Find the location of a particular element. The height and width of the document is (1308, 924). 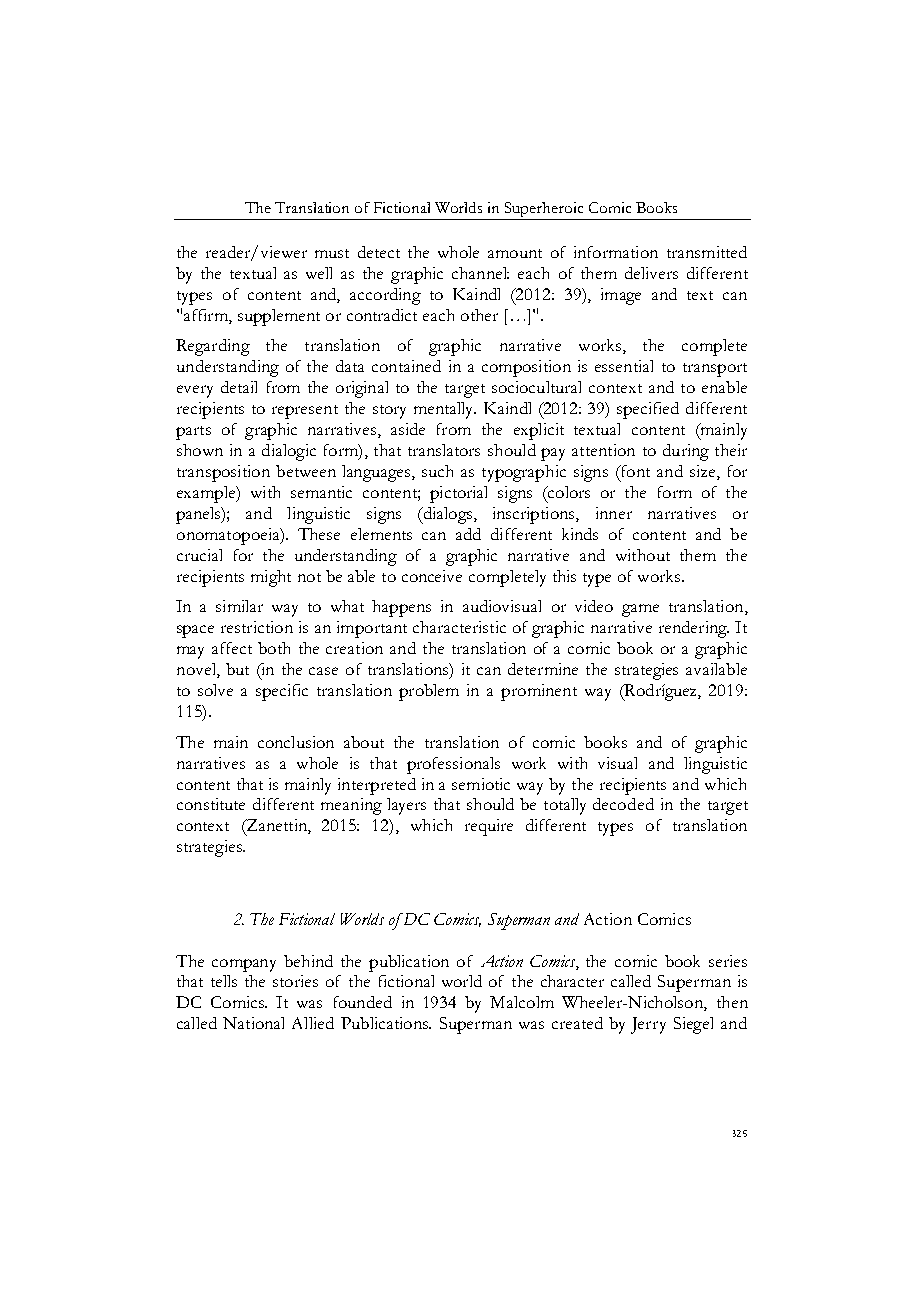

pictorial is located at coordinates (458, 494).
